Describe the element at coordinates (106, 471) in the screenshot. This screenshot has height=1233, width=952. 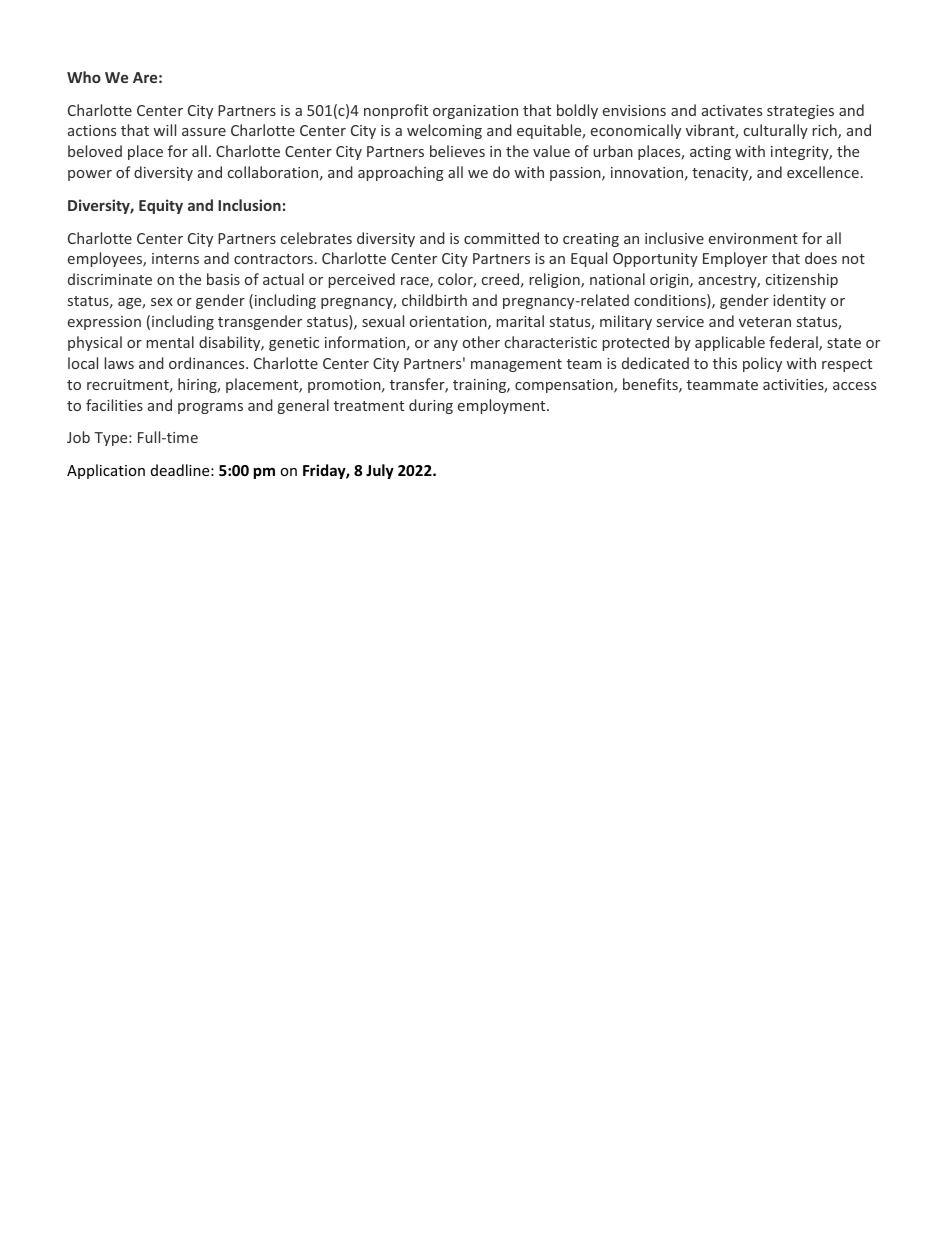
I see `Application` at that location.
